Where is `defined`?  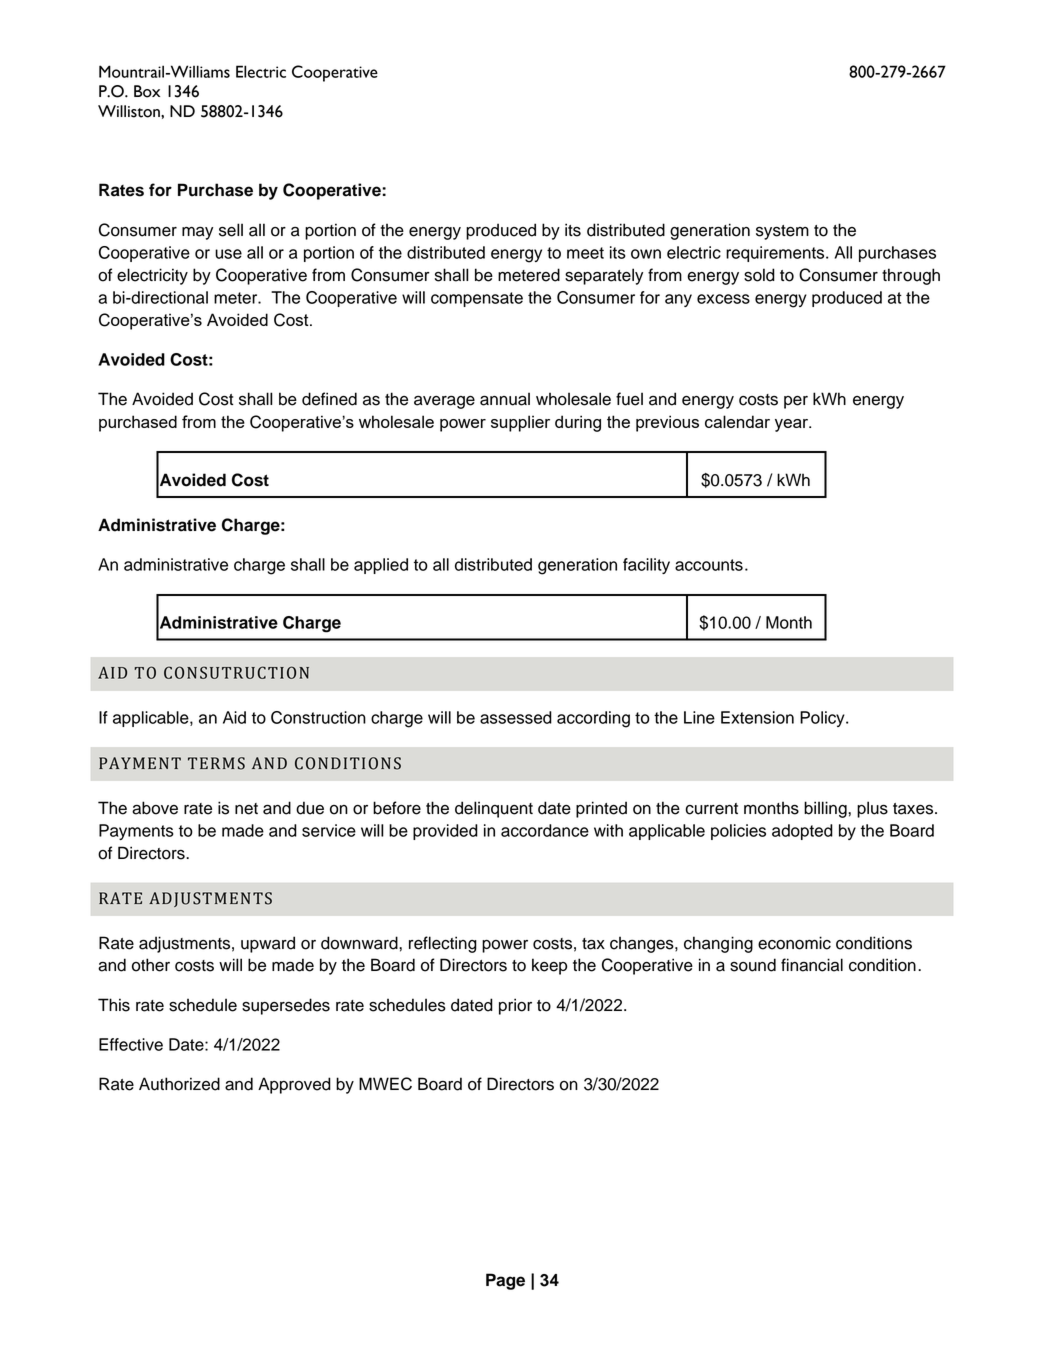
defined is located at coordinates (329, 399).
